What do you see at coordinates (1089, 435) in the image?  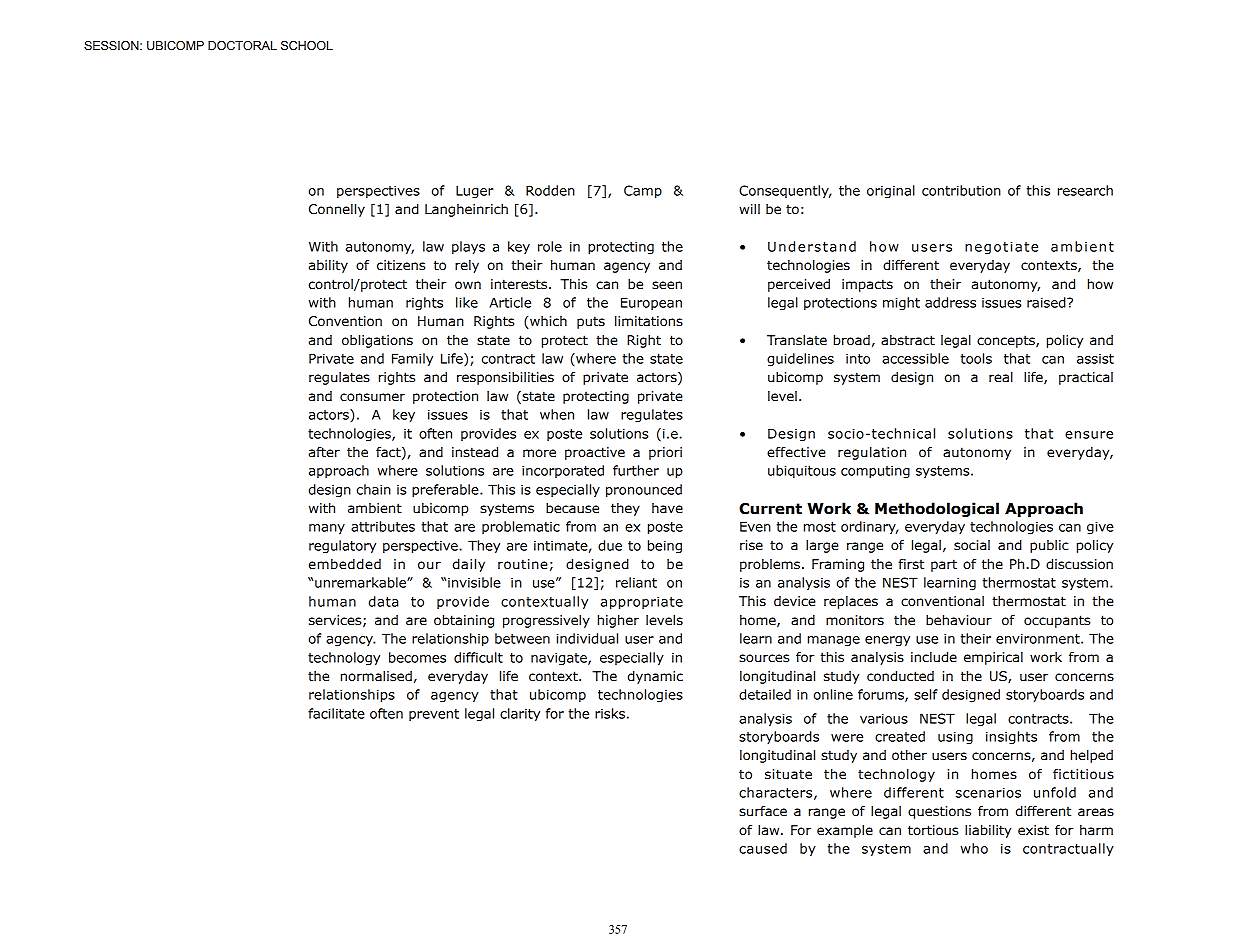 I see `ensure` at bounding box center [1089, 435].
